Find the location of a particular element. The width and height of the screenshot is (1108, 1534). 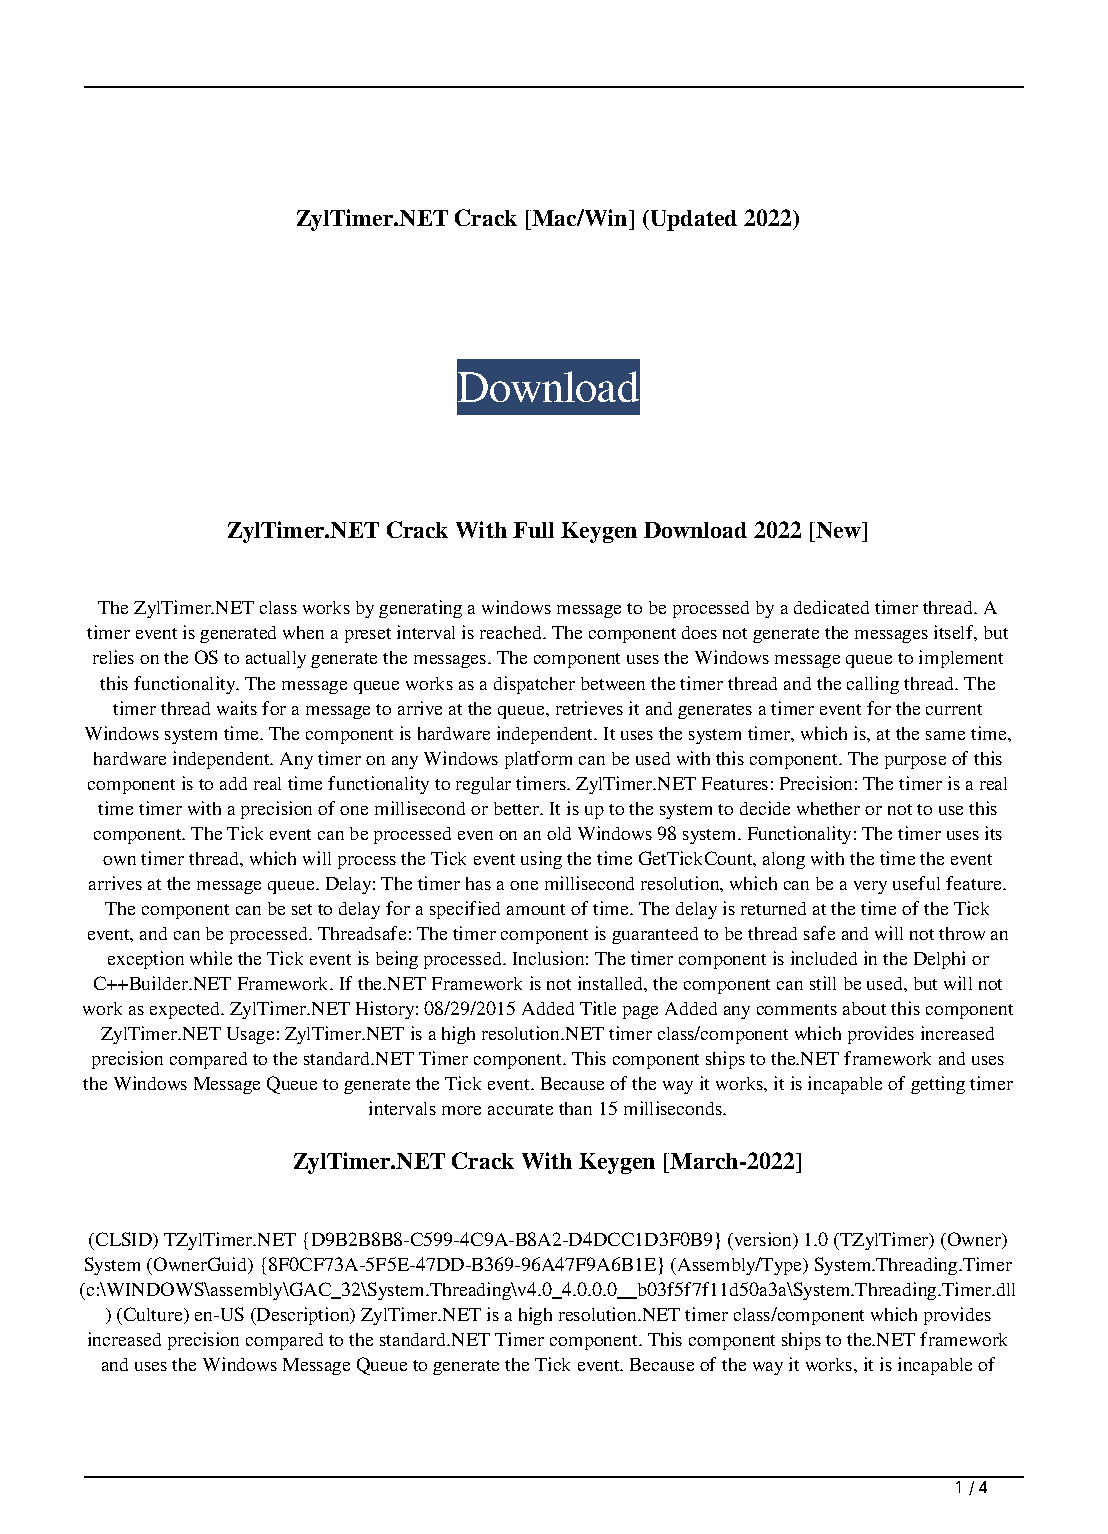

Full is located at coordinates (533, 530).
